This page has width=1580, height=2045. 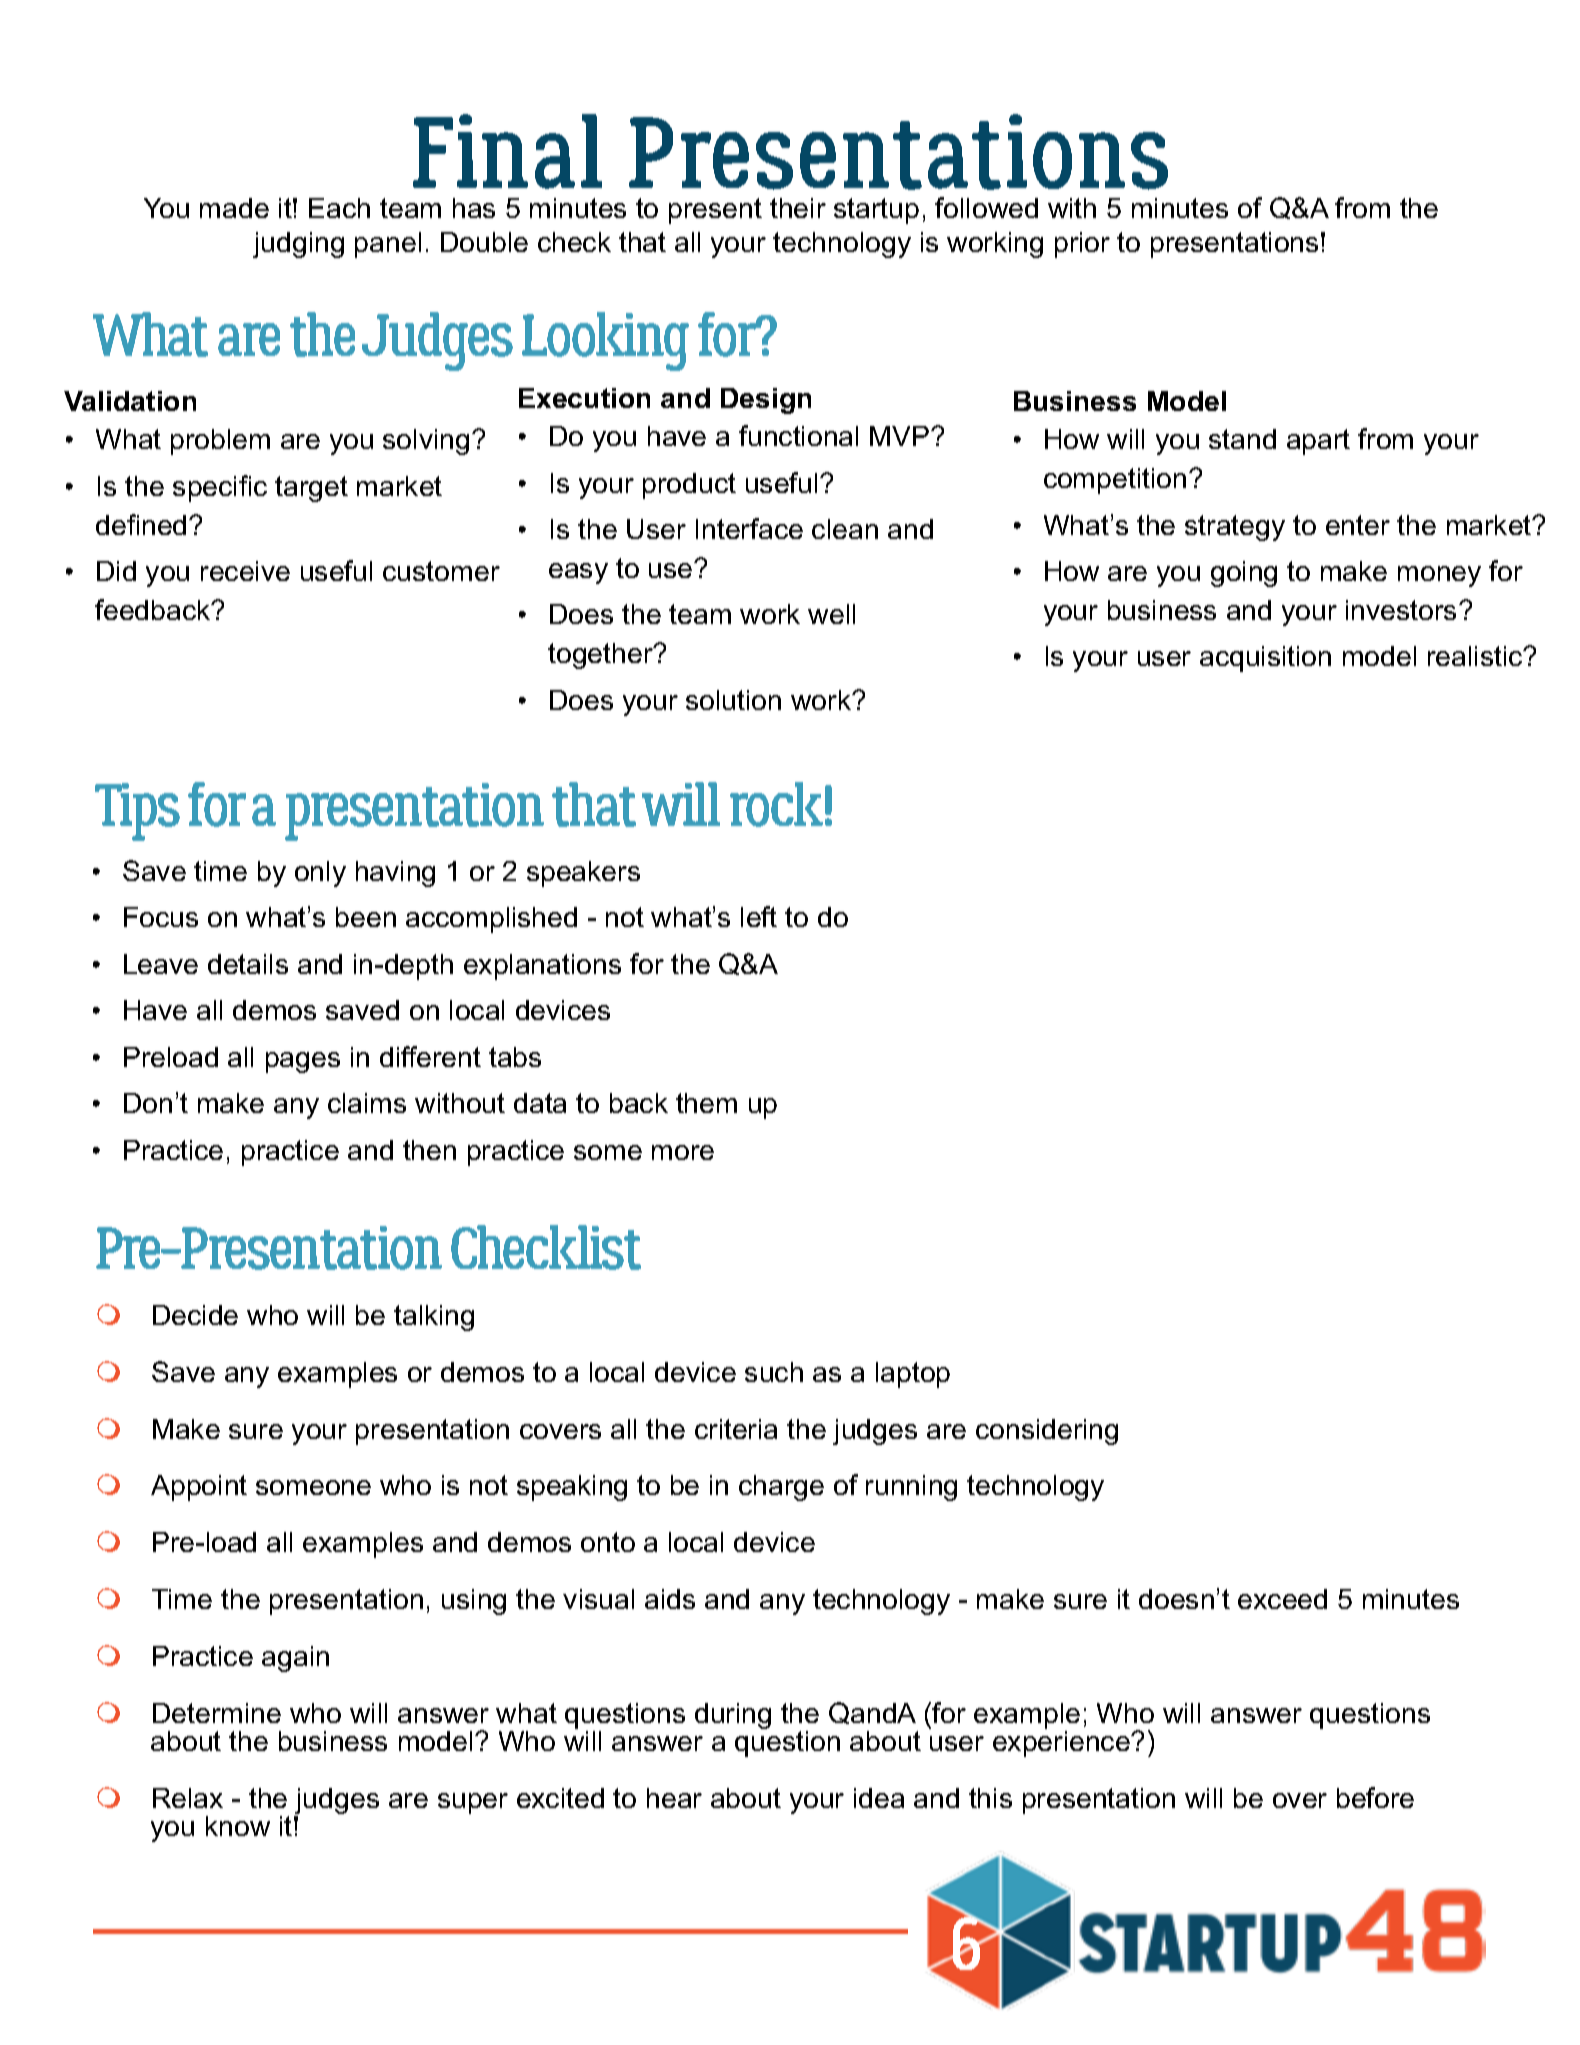 What do you see at coordinates (238, 1826) in the page?
I see `know` at bounding box center [238, 1826].
